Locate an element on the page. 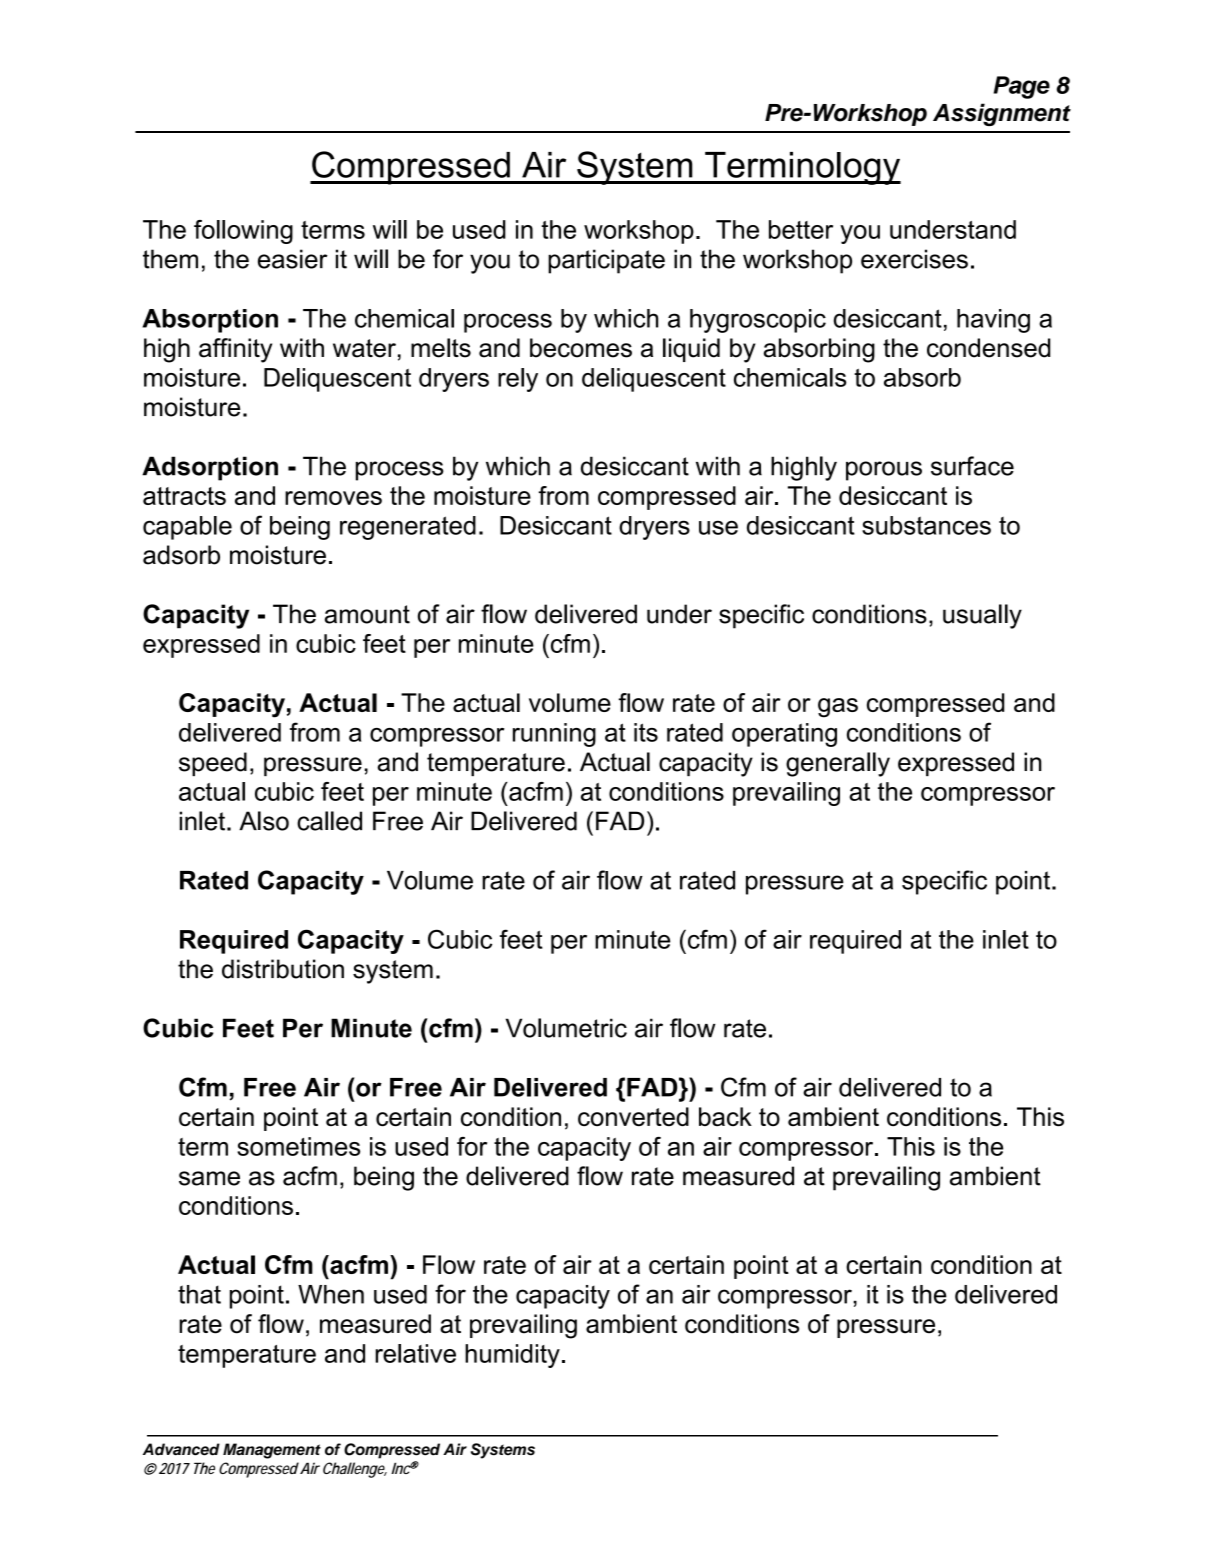 The image size is (1211, 1567). participate is located at coordinates (606, 261).
